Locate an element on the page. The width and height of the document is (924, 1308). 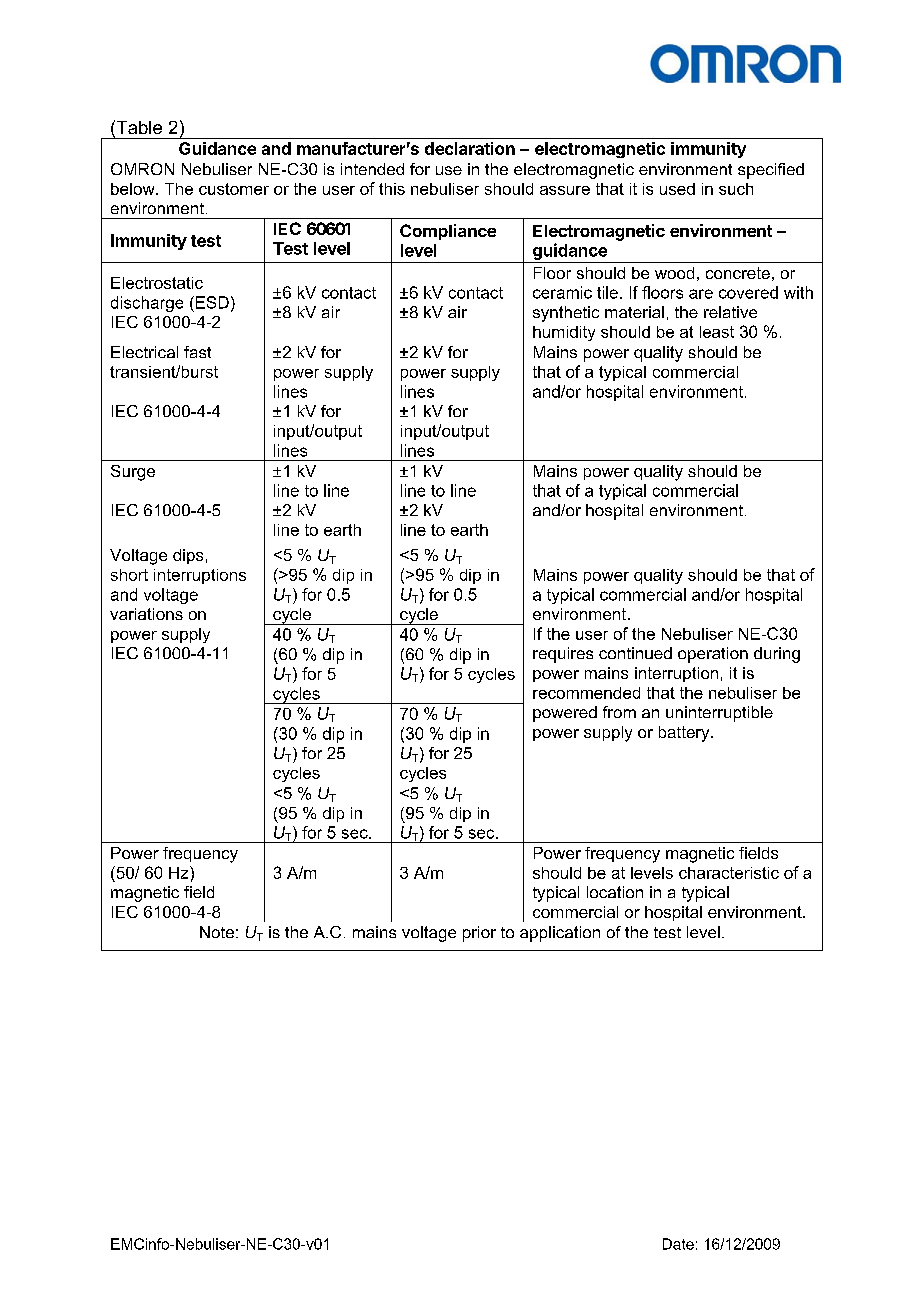
operation is located at coordinates (713, 655).
